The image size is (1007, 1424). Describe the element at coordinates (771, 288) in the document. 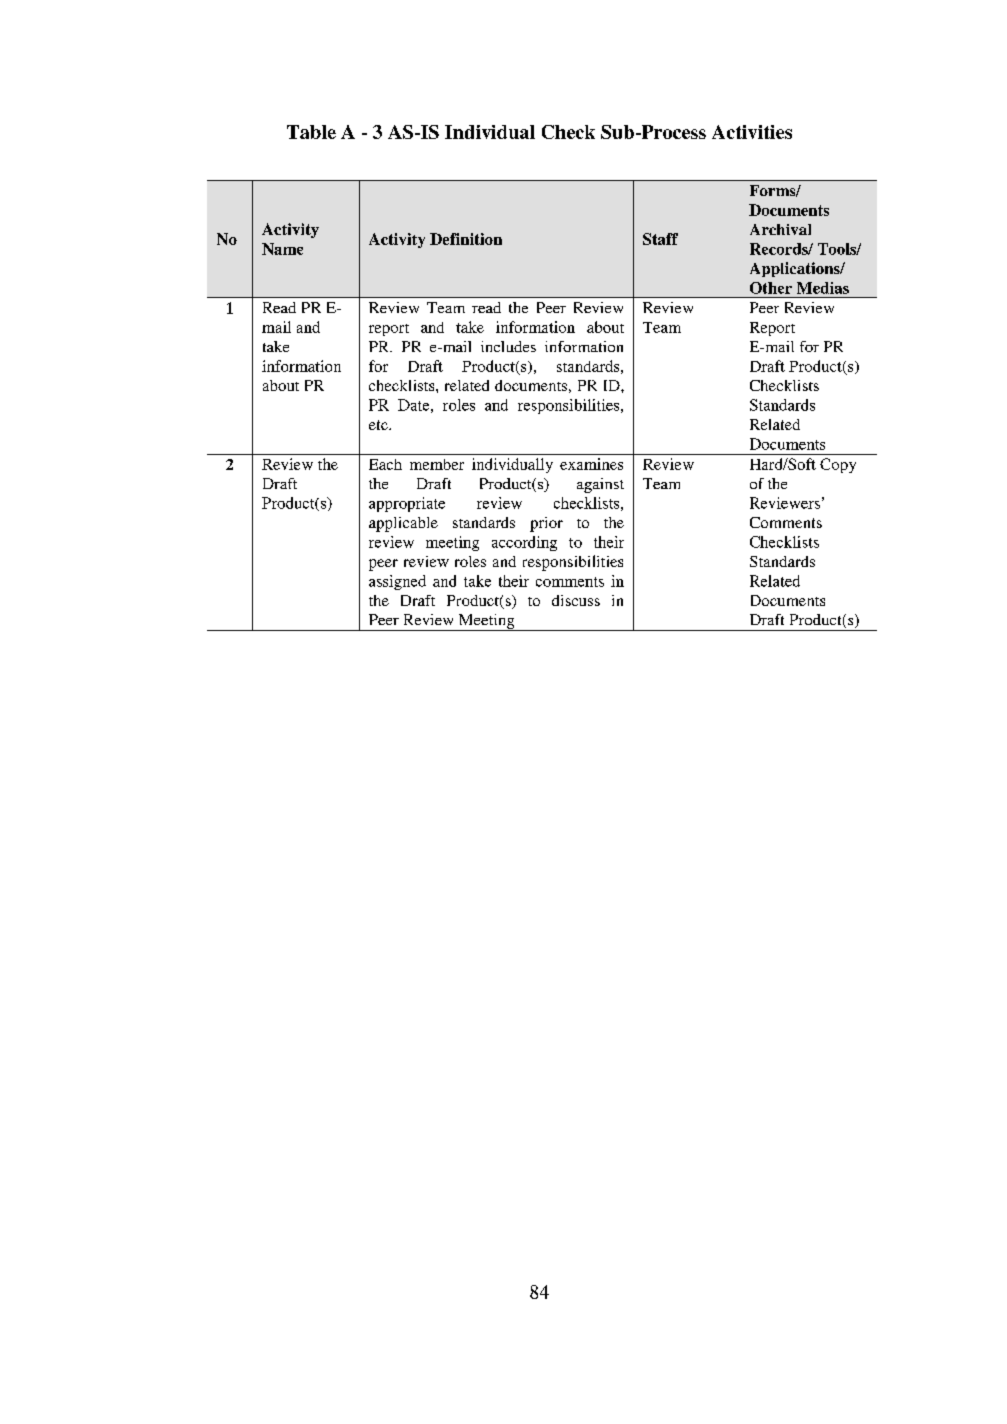

I see `Other` at that location.
